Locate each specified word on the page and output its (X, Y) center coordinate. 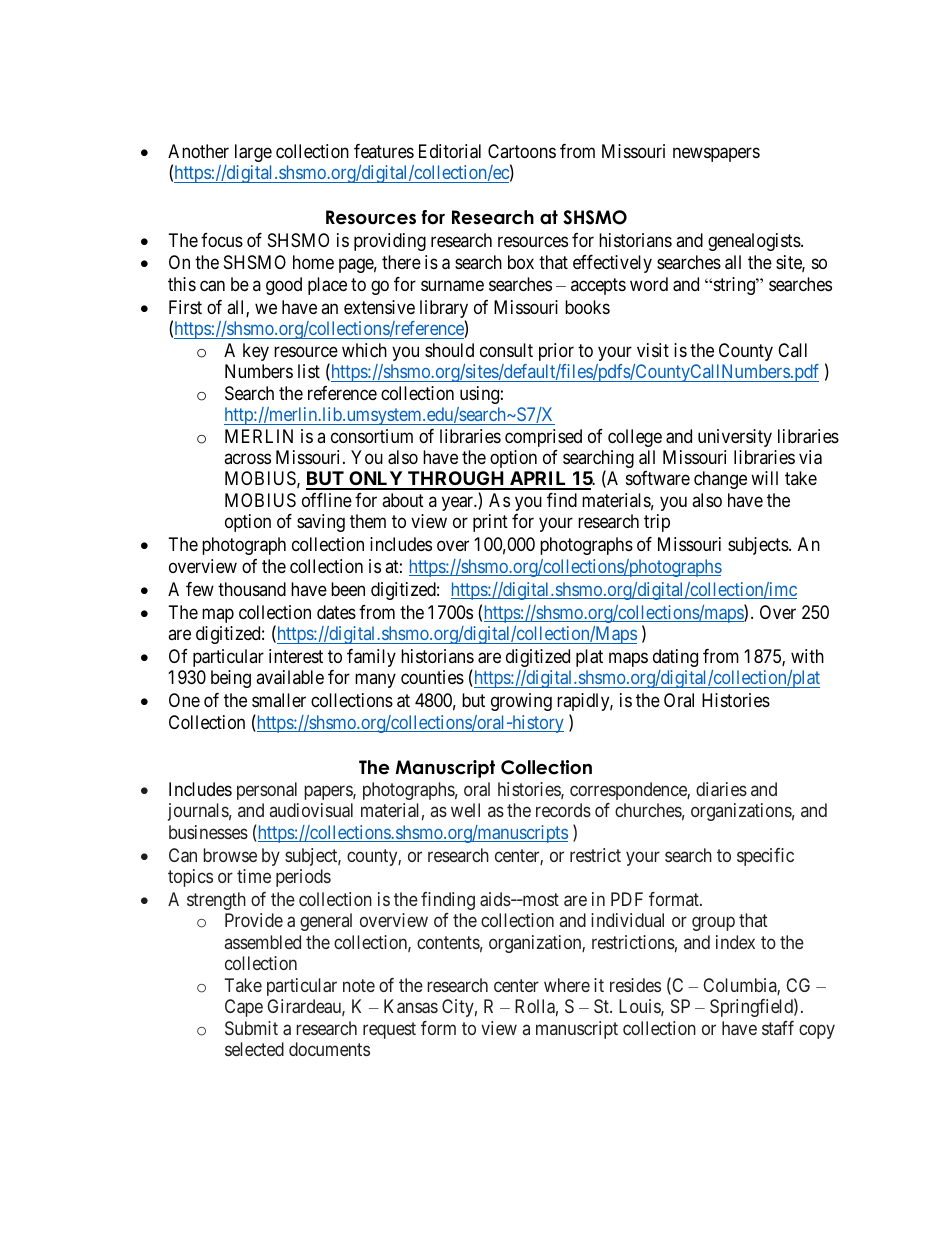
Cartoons (522, 151)
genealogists (755, 242)
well (465, 810)
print (490, 523)
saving (321, 523)
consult (506, 350)
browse (230, 855)
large (253, 153)
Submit (251, 1028)
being (231, 679)
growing (521, 702)
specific (765, 857)
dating (675, 658)
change (720, 480)
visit (653, 350)
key (256, 352)
